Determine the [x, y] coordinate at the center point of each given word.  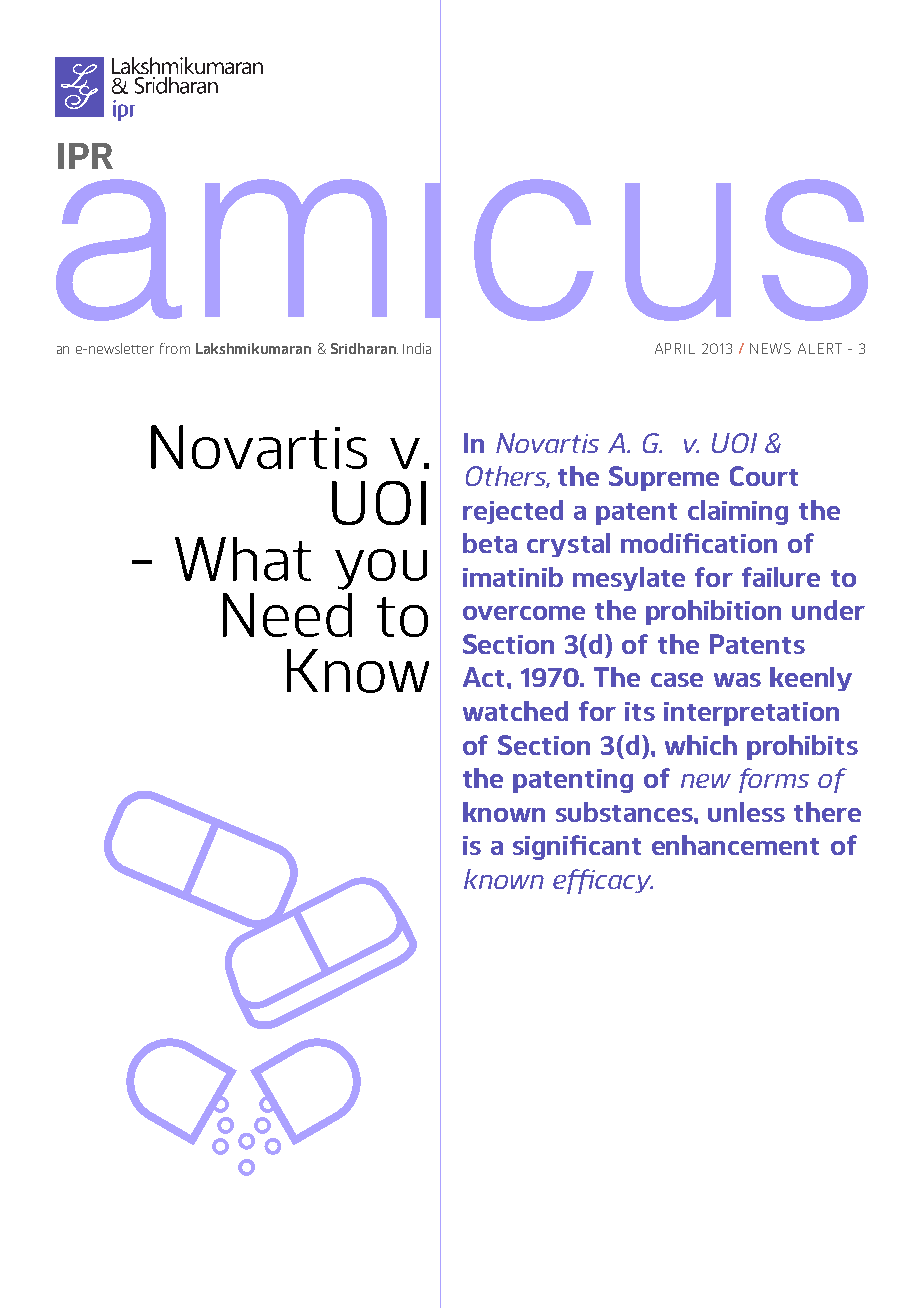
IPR [85, 156]
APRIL [675, 348]
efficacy [603, 881]
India [417, 348]
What [243, 559]
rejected [513, 512]
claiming [738, 512]
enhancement [735, 845]
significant [577, 847]
